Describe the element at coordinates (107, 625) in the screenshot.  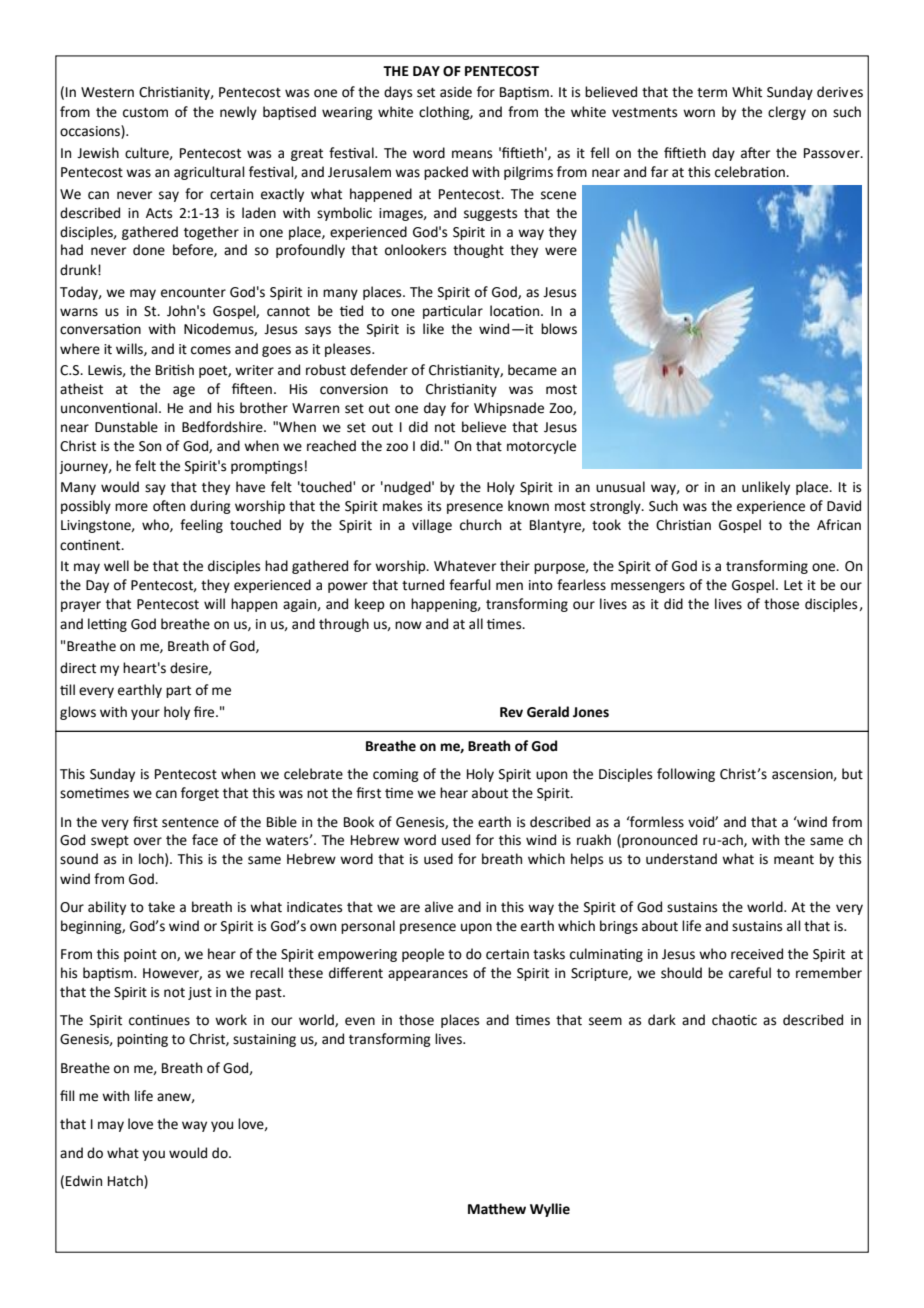
I see `letting` at that location.
